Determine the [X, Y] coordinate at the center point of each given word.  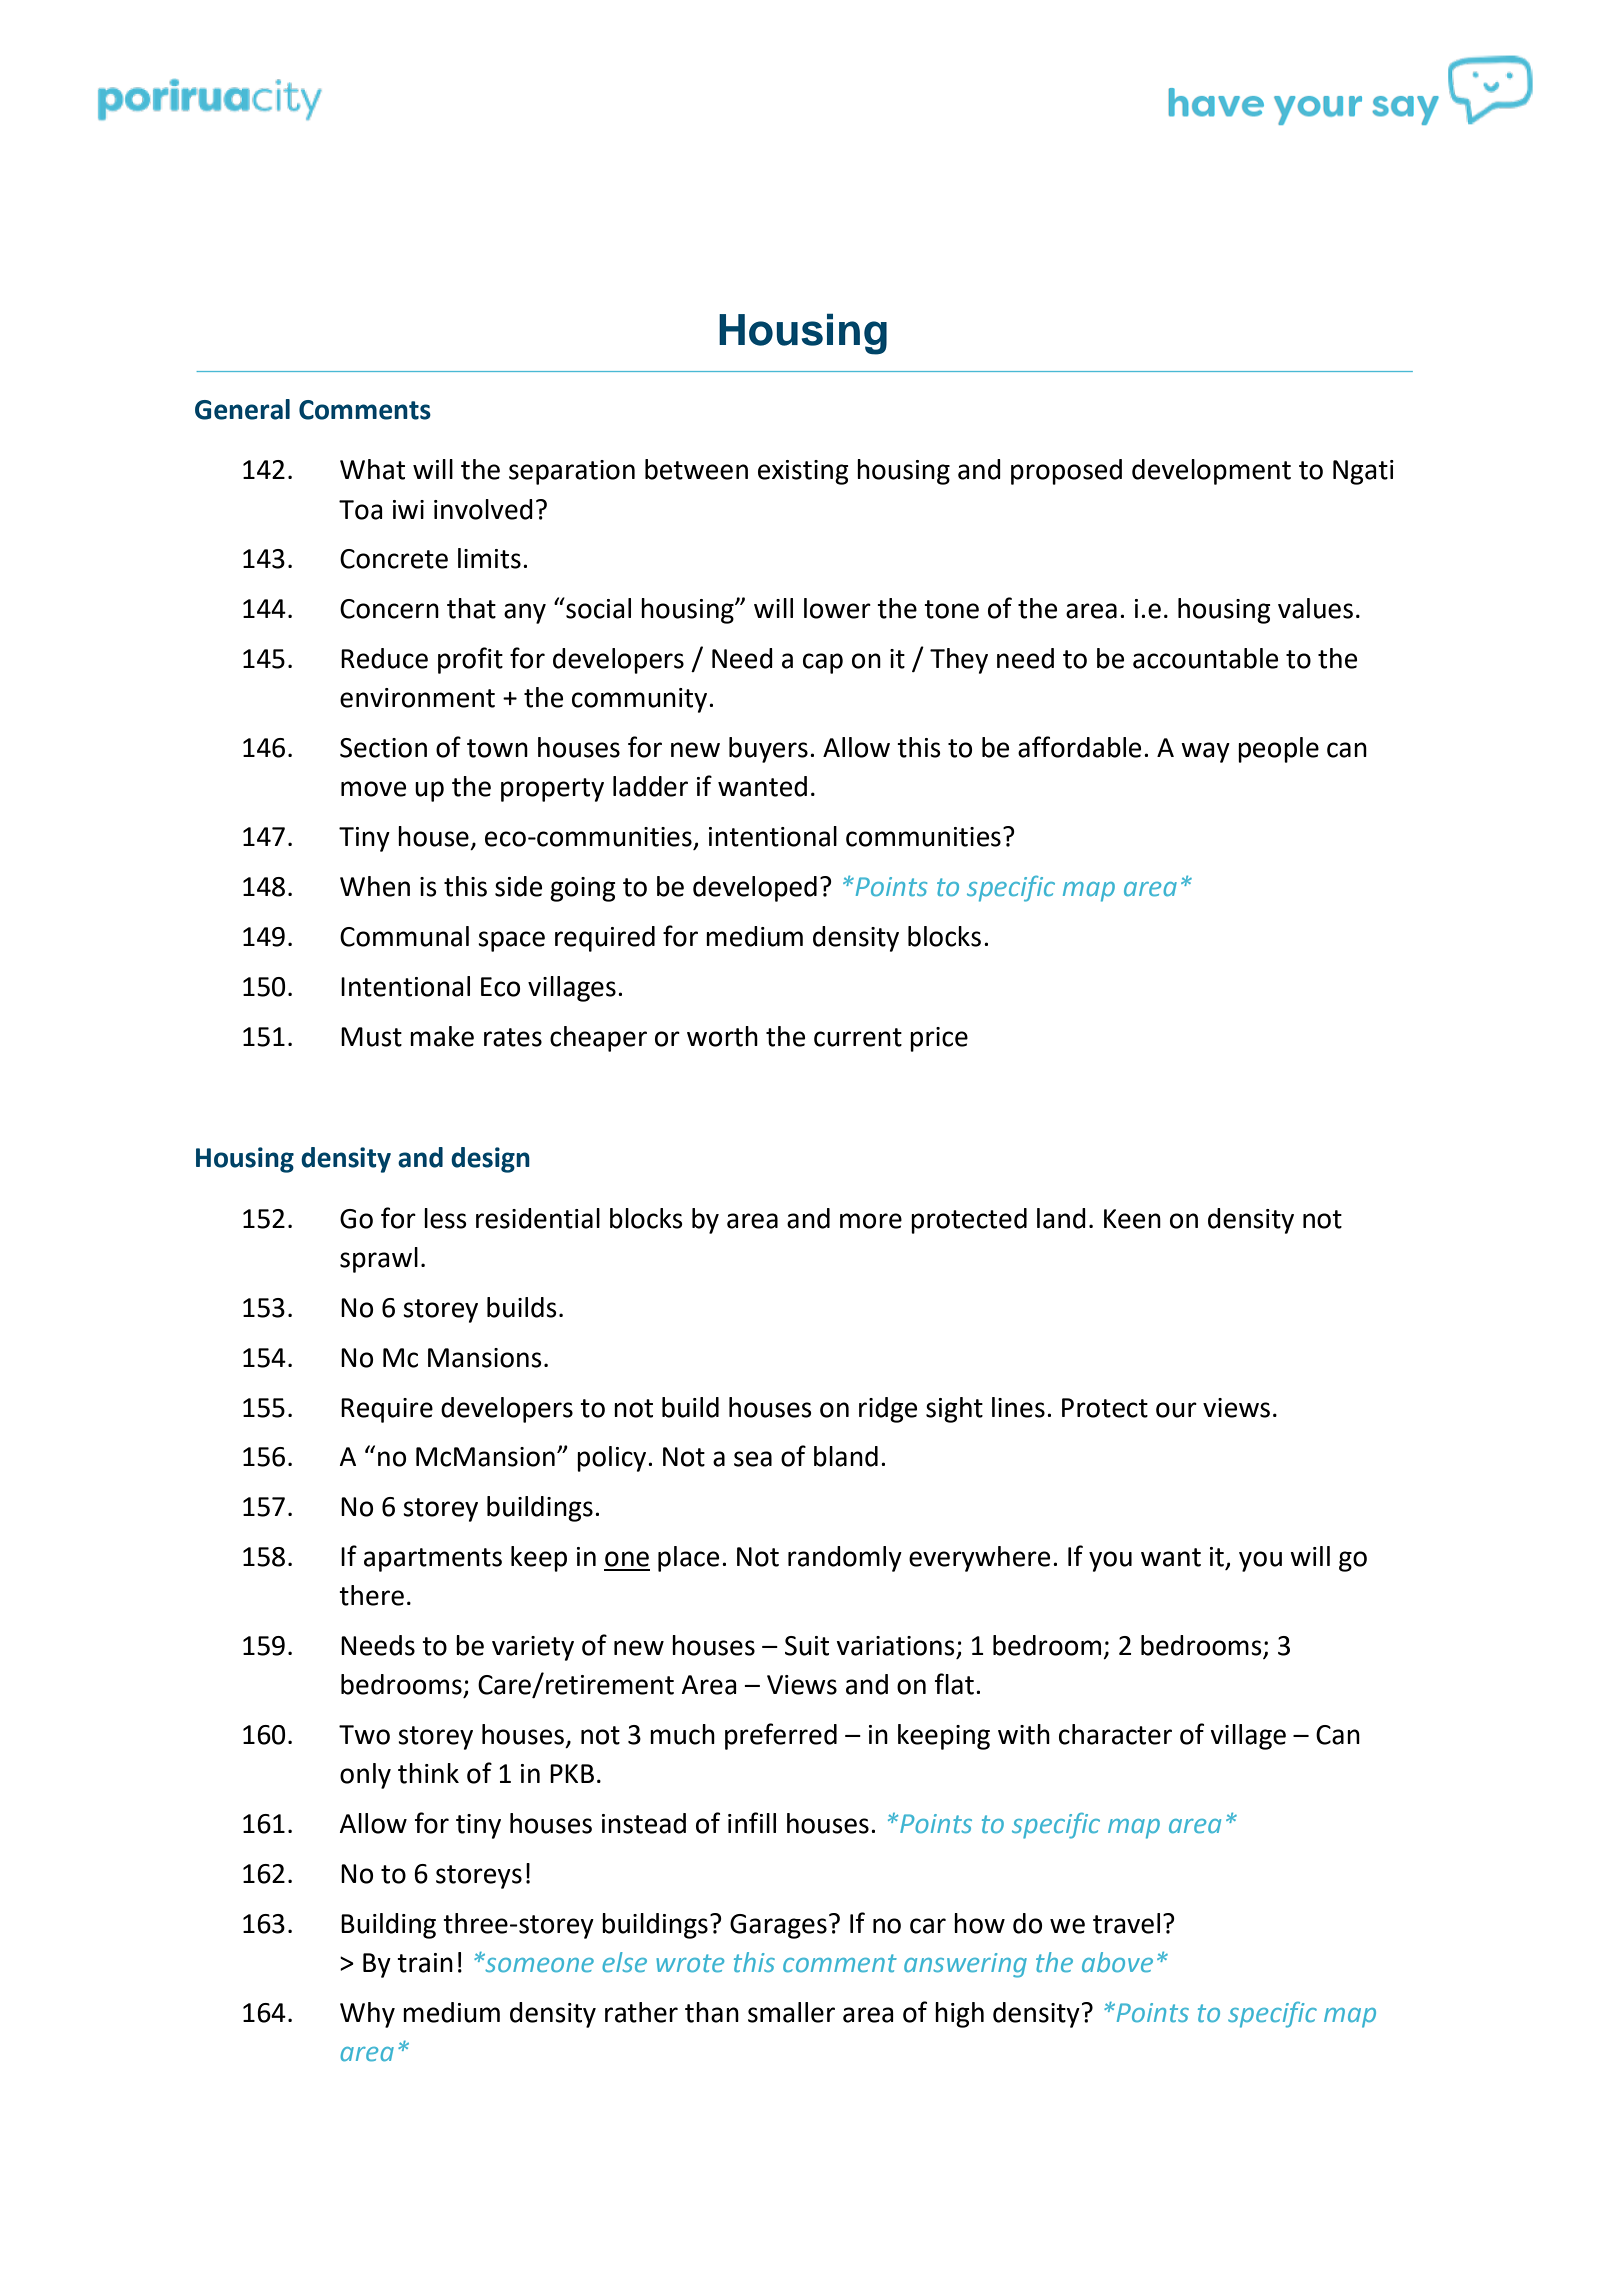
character [1115, 1734]
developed [755, 889]
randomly [845, 1559]
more [871, 1221]
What [372, 469]
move [373, 789]
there [371, 1595]
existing [803, 472]
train [425, 1963]
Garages [778, 1926]
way [1205, 752]
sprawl [379, 1260]
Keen [1132, 1219]
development [1211, 472]
